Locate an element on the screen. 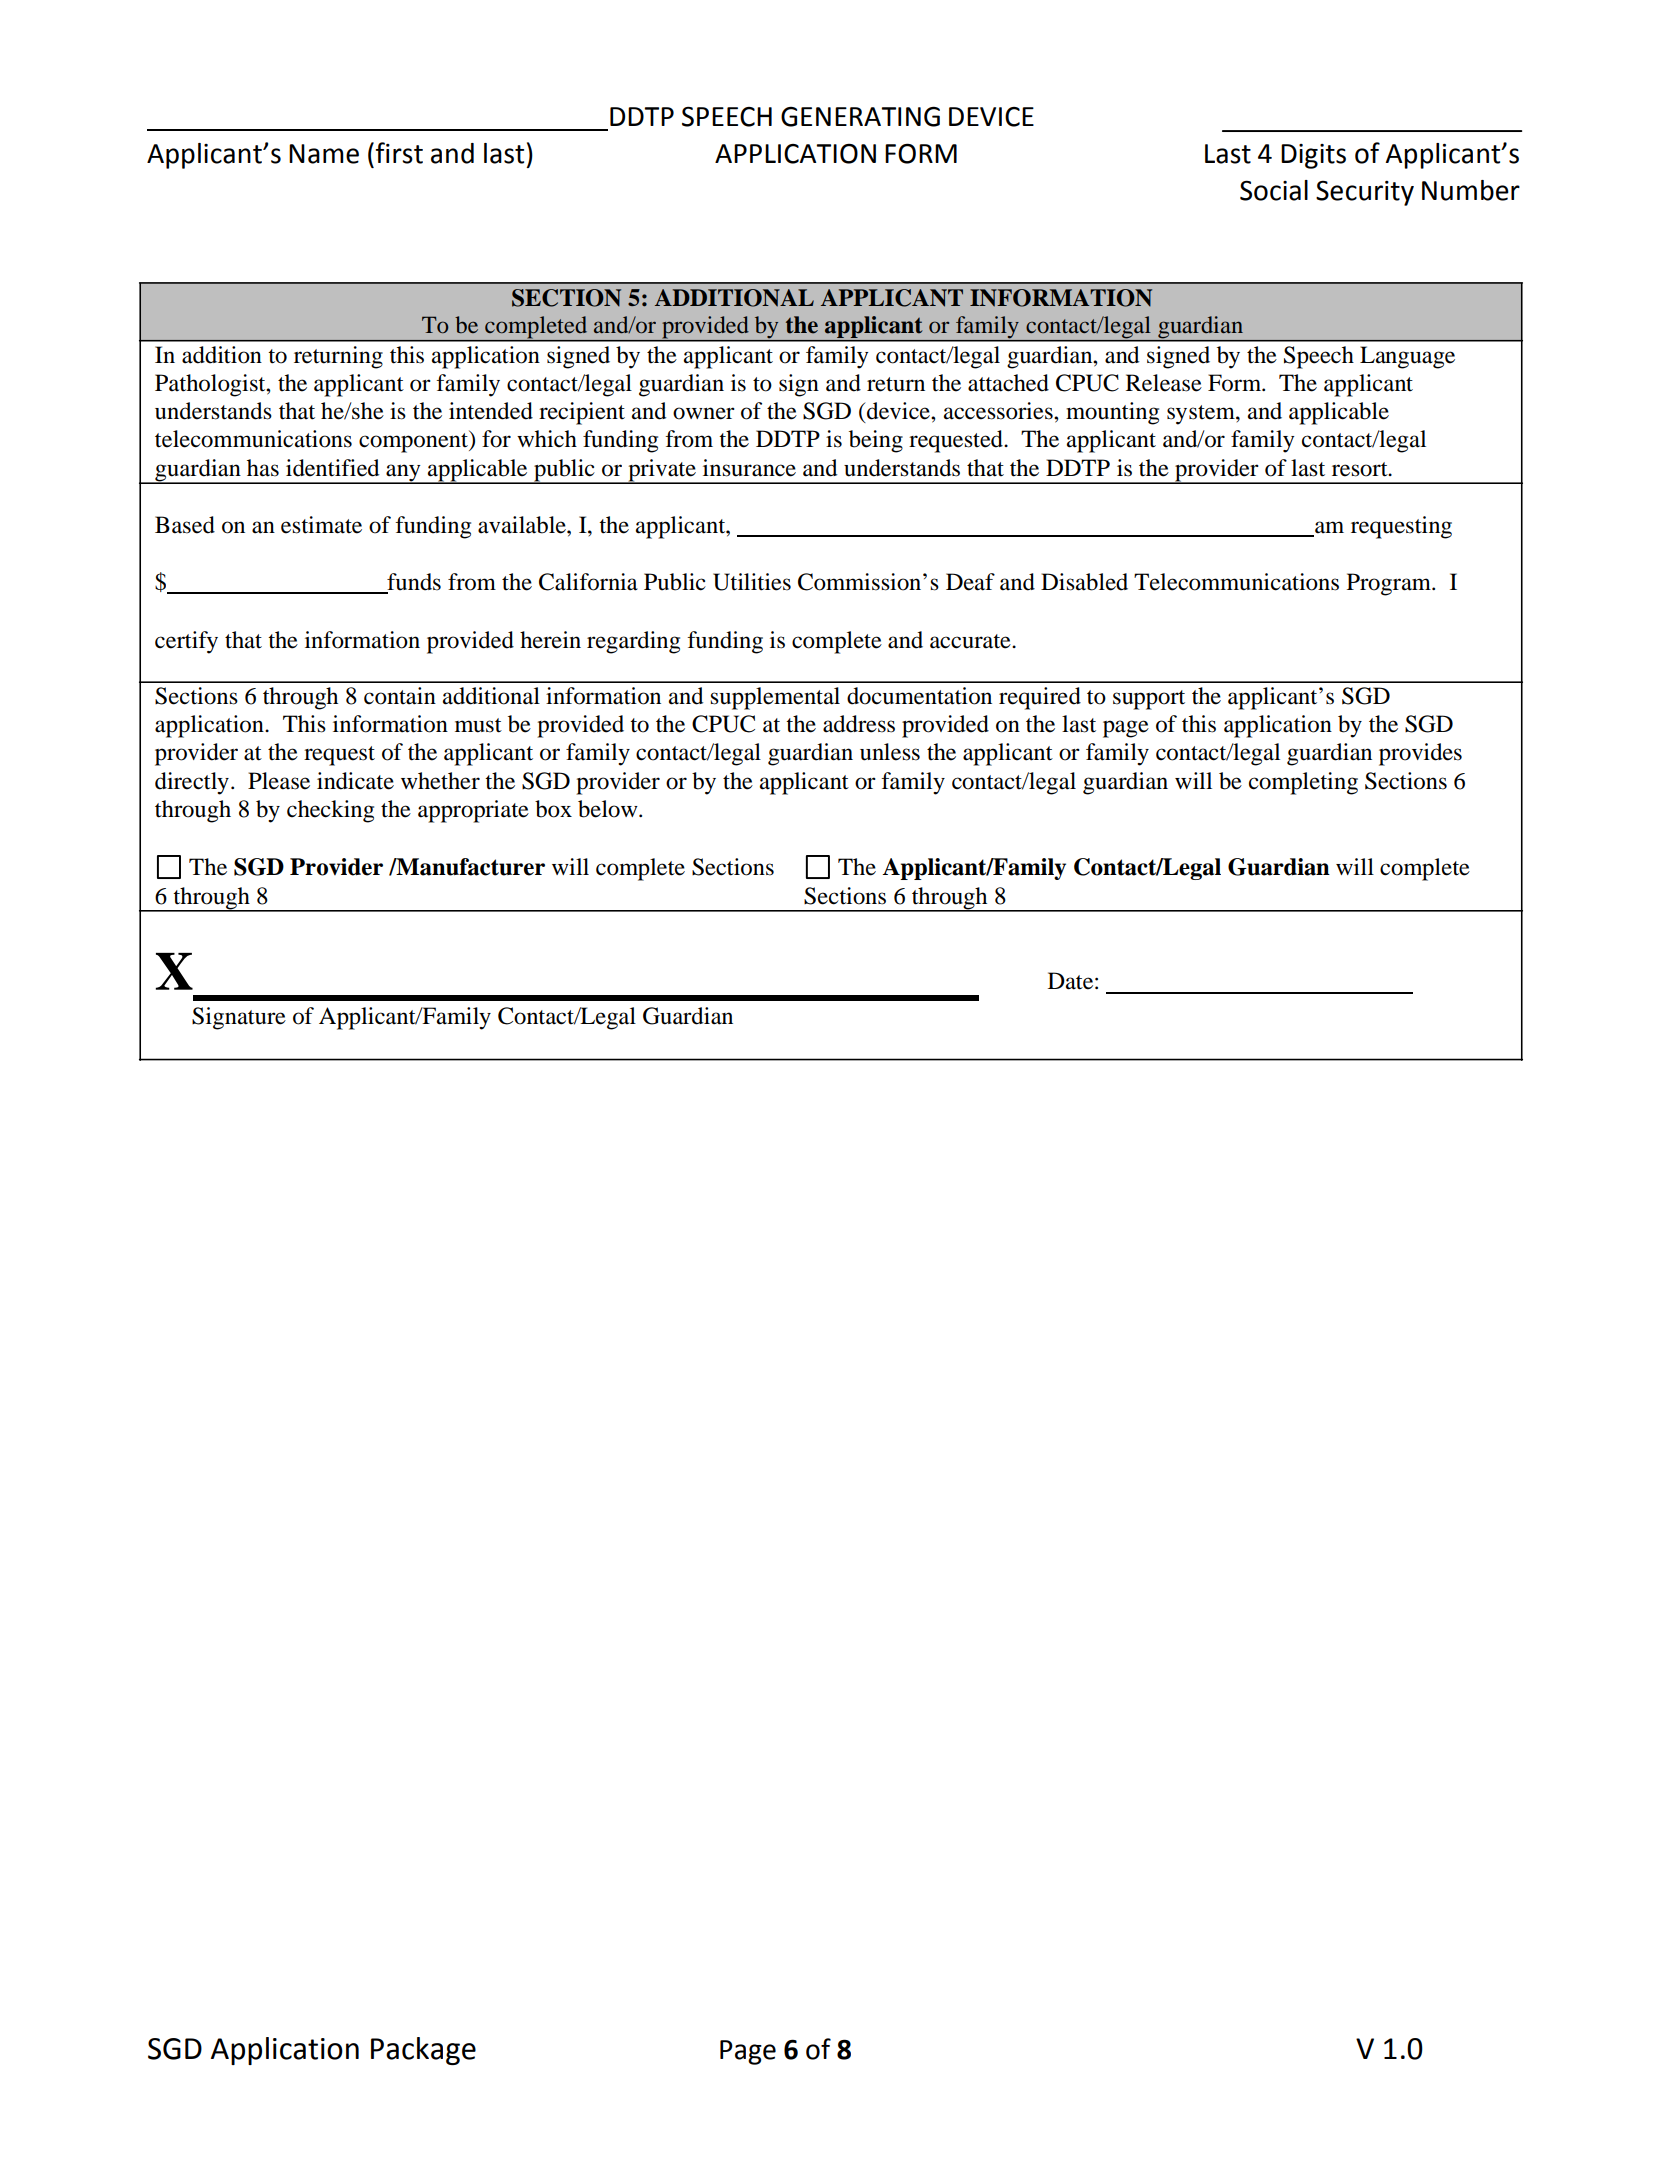 The image size is (1669, 2160). Name is located at coordinates (324, 154).
